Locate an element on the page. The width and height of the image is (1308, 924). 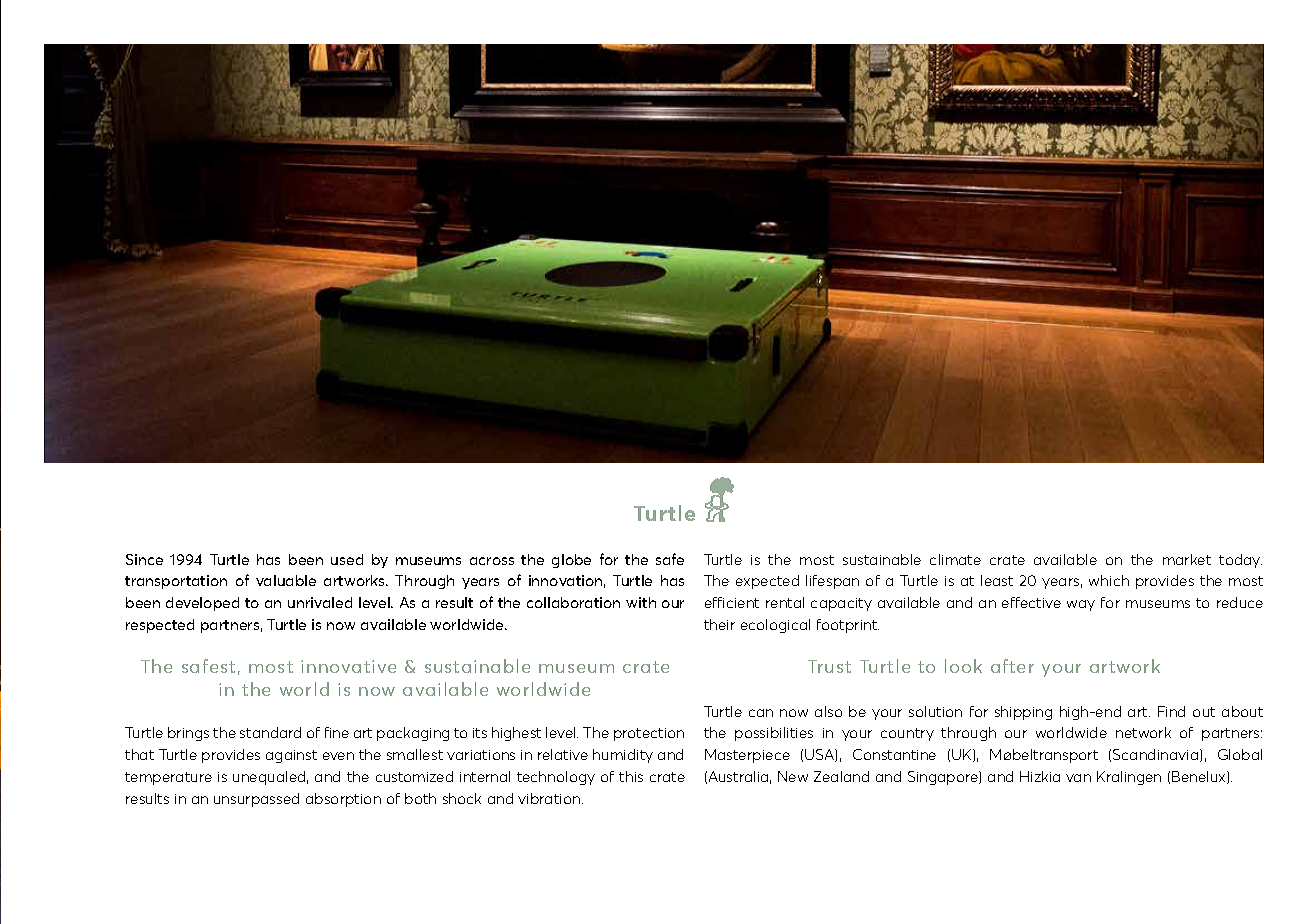
vibration is located at coordinates (549, 798).
